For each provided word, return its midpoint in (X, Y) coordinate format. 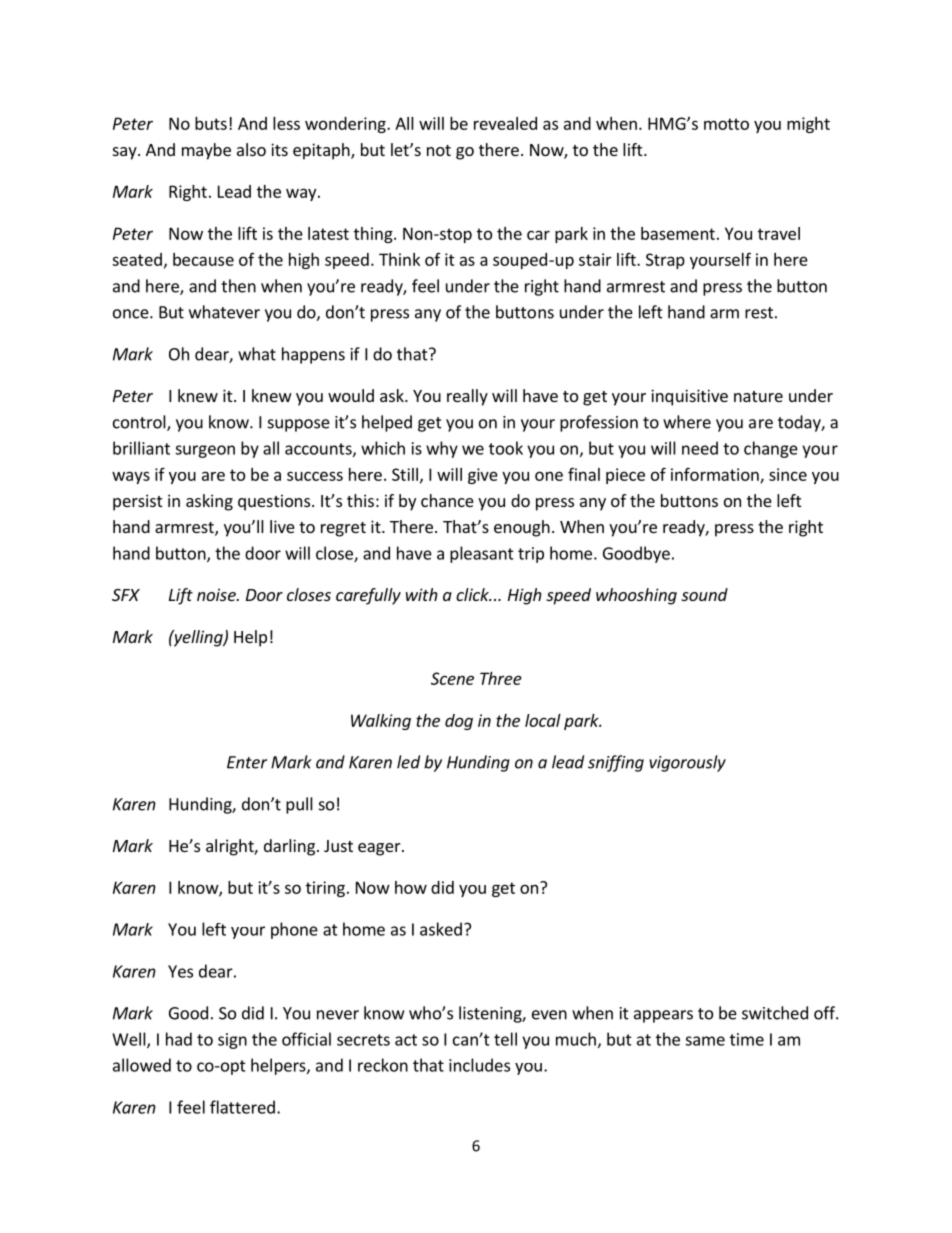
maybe (206, 151)
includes (479, 1065)
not (439, 150)
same (705, 1041)
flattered (242, 1107)
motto (726, 124)
